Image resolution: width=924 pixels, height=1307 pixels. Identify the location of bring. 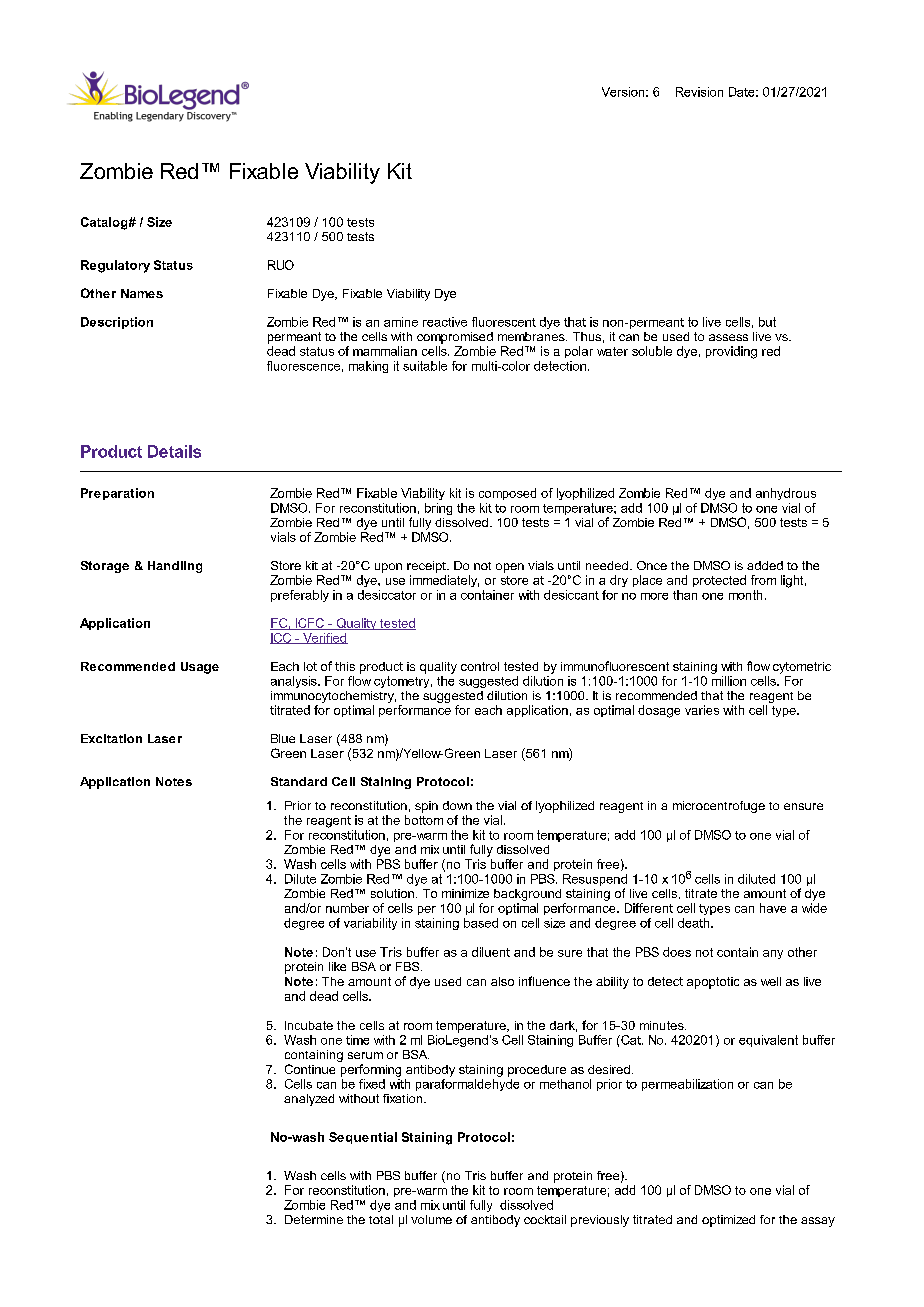
(438, 509).
